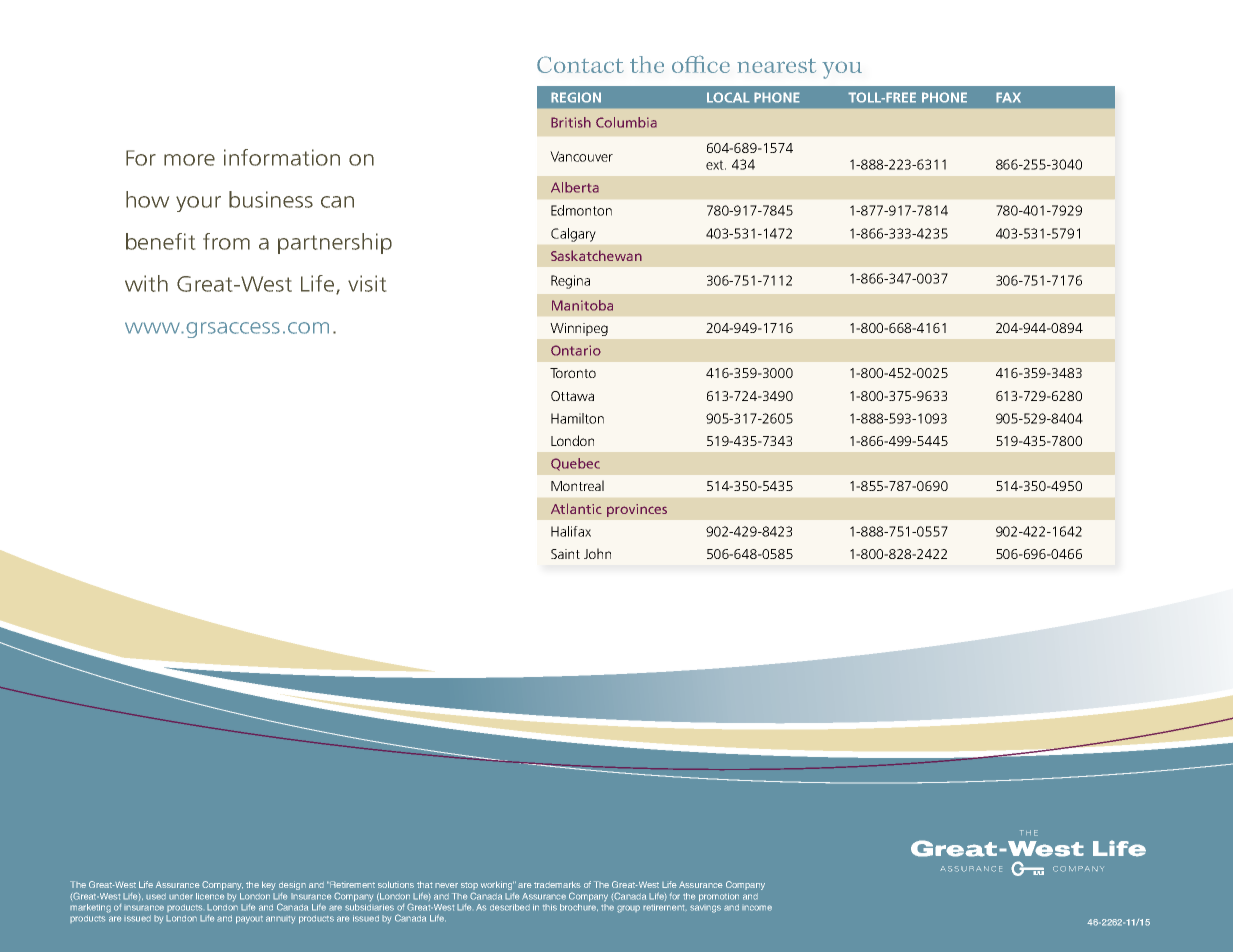  Describe the element at coordinates (728, 97) in the screenshot. I see `LOCAL` at that location.
